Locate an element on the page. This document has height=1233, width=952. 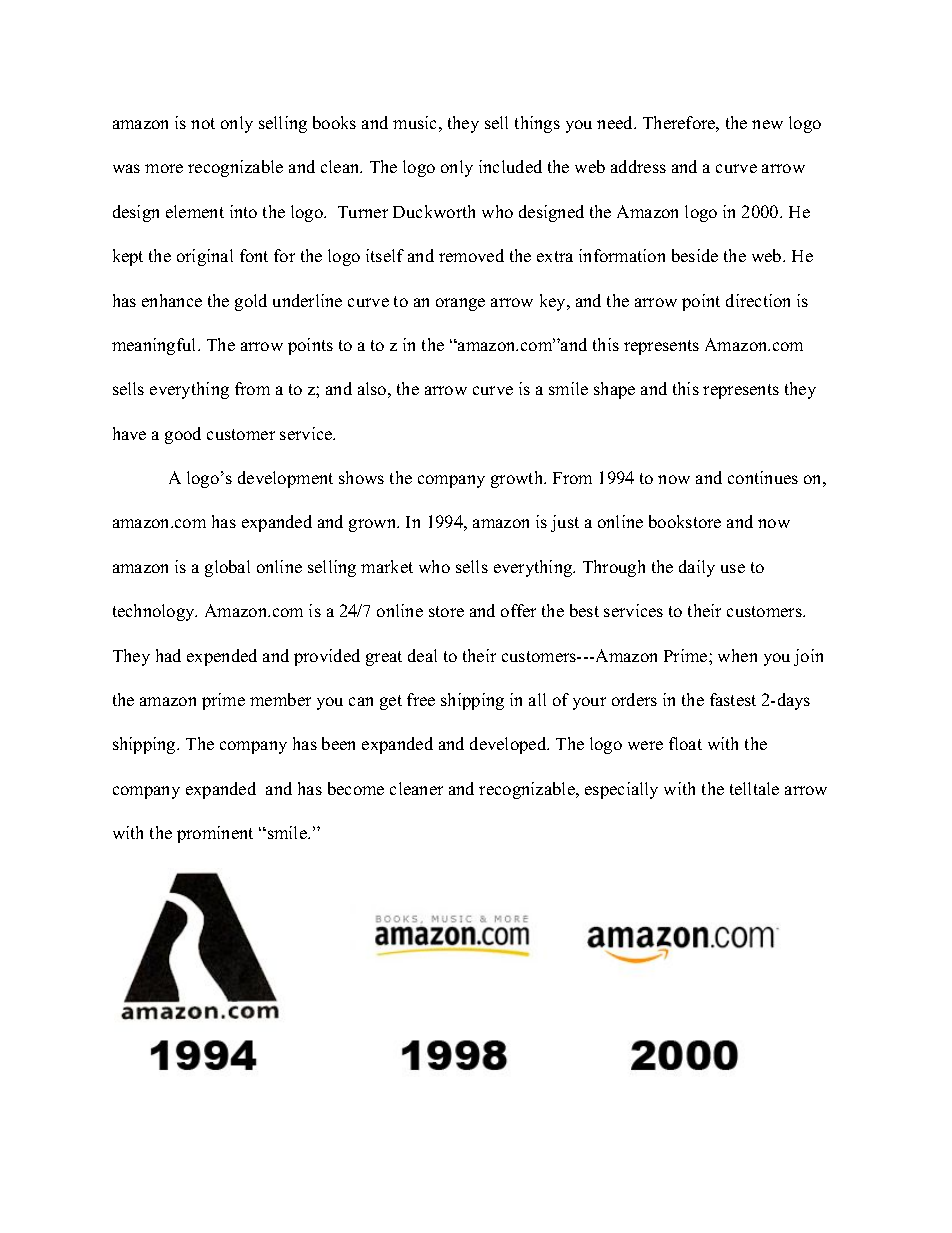
not is located at coordinates (203, 123).
